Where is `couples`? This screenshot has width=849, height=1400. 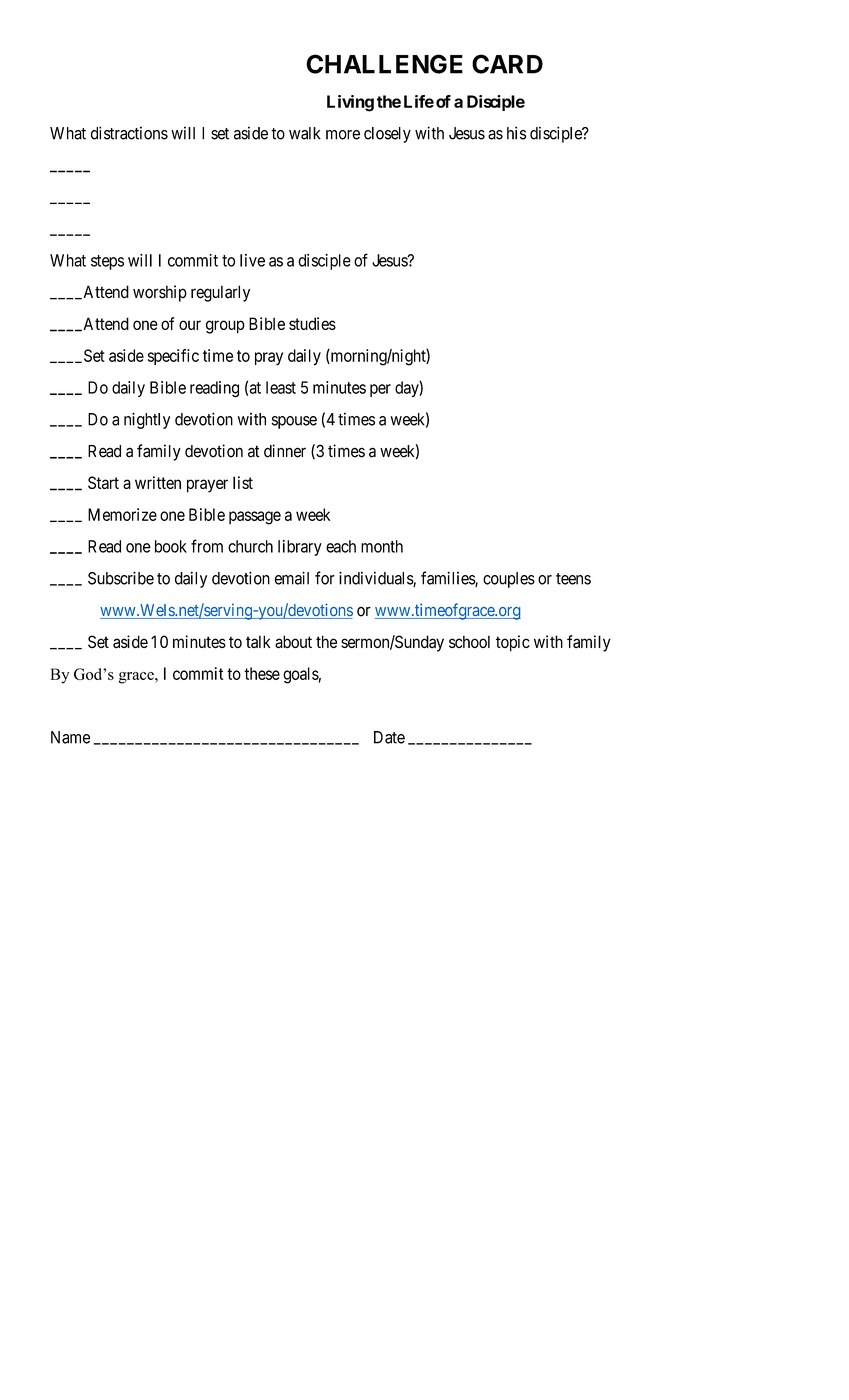
couples is located at coordinates (509, 580).
